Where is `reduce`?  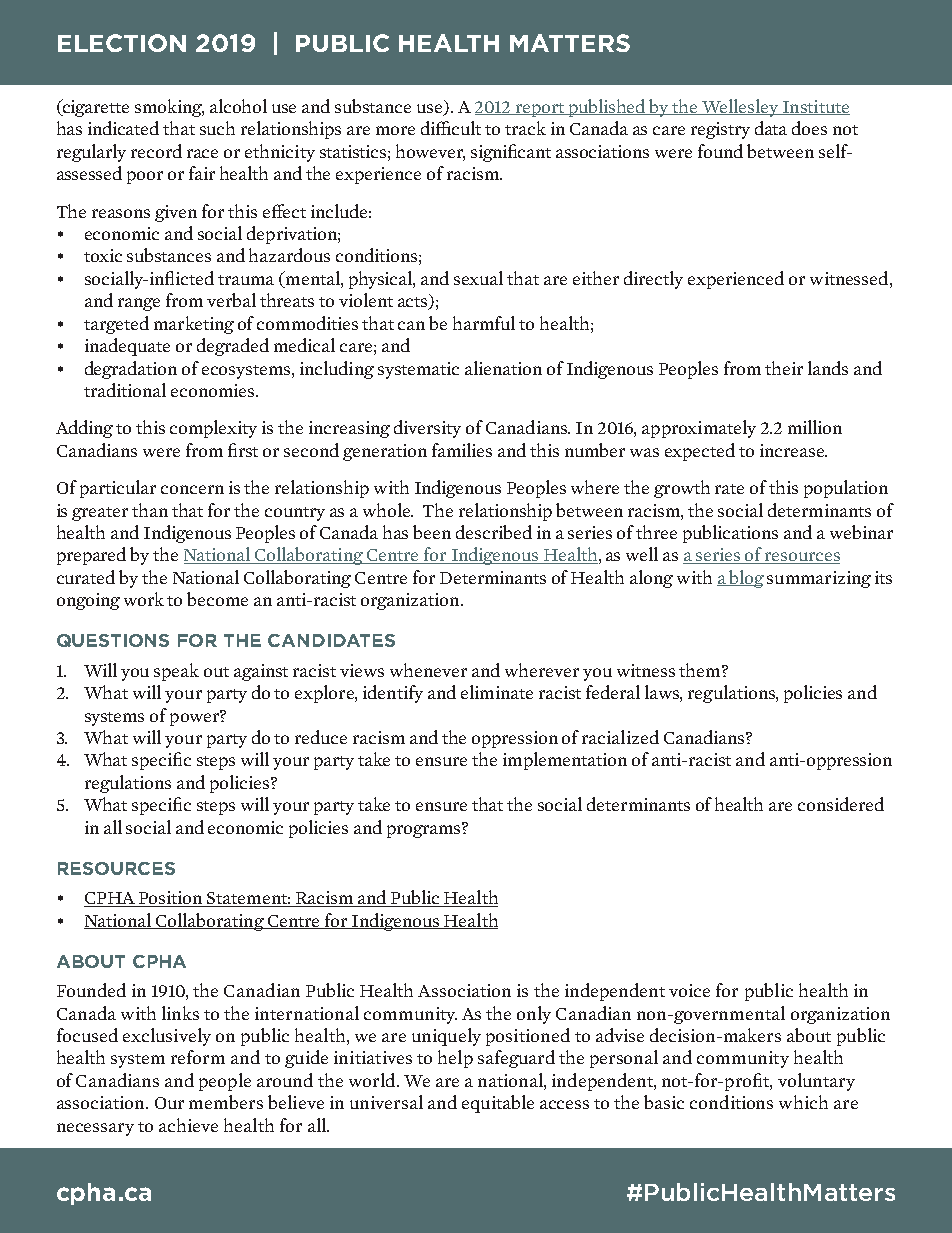
reduce is located at coordinates (321, 737).
